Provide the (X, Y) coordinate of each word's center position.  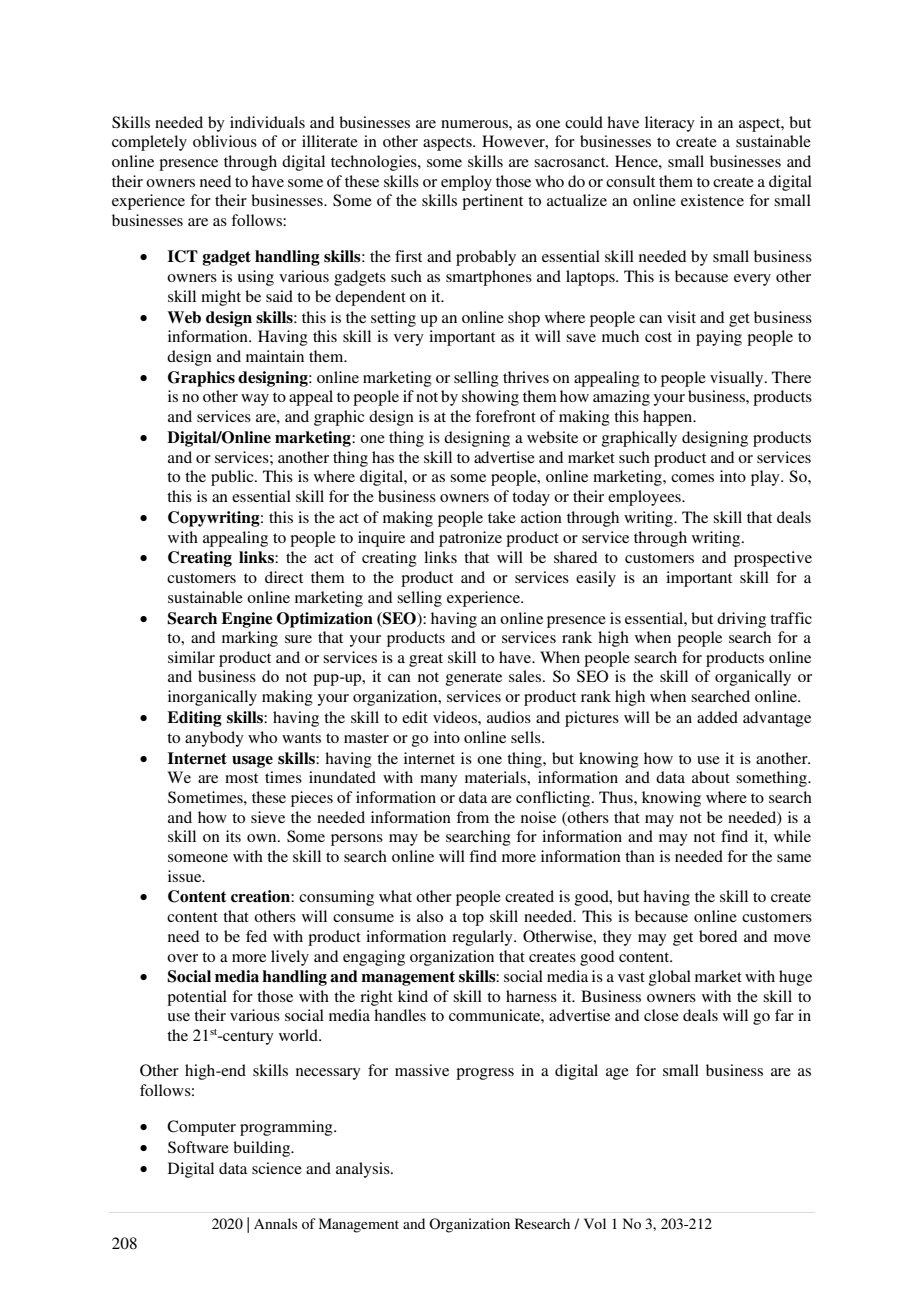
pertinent (492, 202)
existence (712, 200)
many (439, 781)
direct (284, 577)
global (670, 978)
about (711, 777)
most (241, 778)
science (277, 1168)
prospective (773, 559)
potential (197, 998)
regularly (483, 938)
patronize (470, 539)
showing (490, 398)
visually (738, 379)
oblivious (225, 141)
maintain (275, 356)
